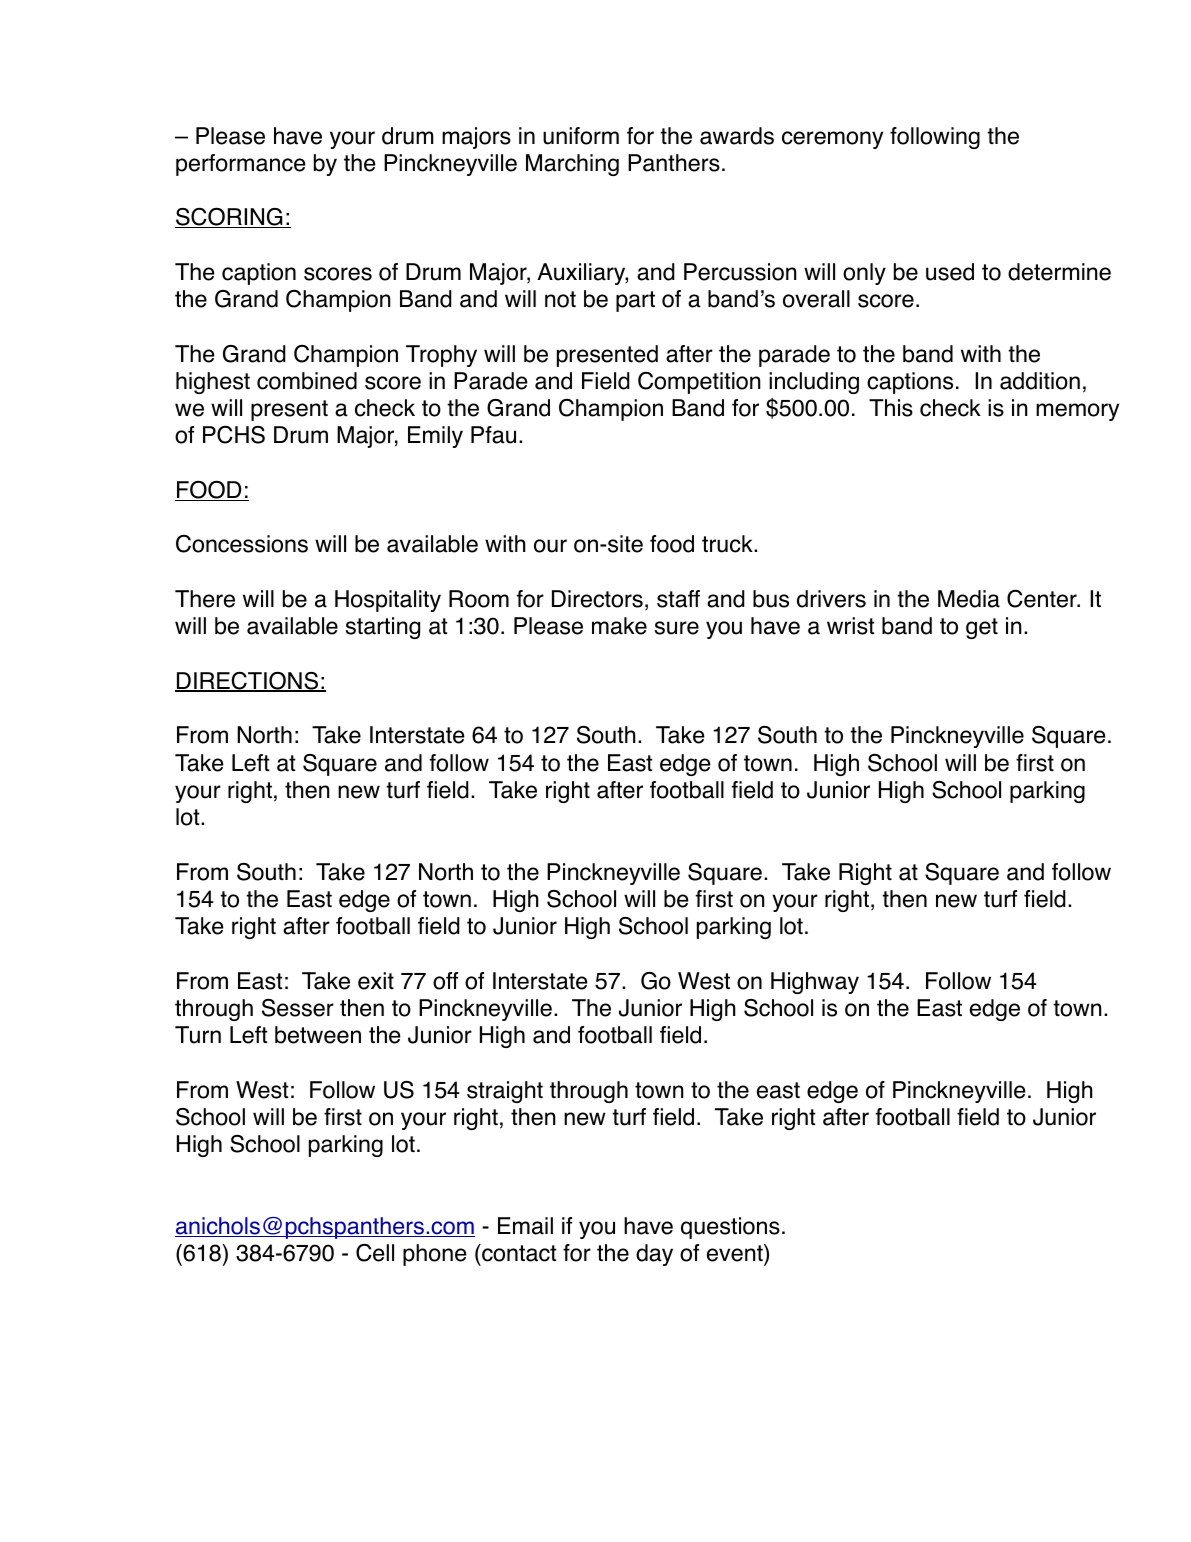 The width and height of the page is (1191, 1542). I want to click on truck, so click(728, 544).
